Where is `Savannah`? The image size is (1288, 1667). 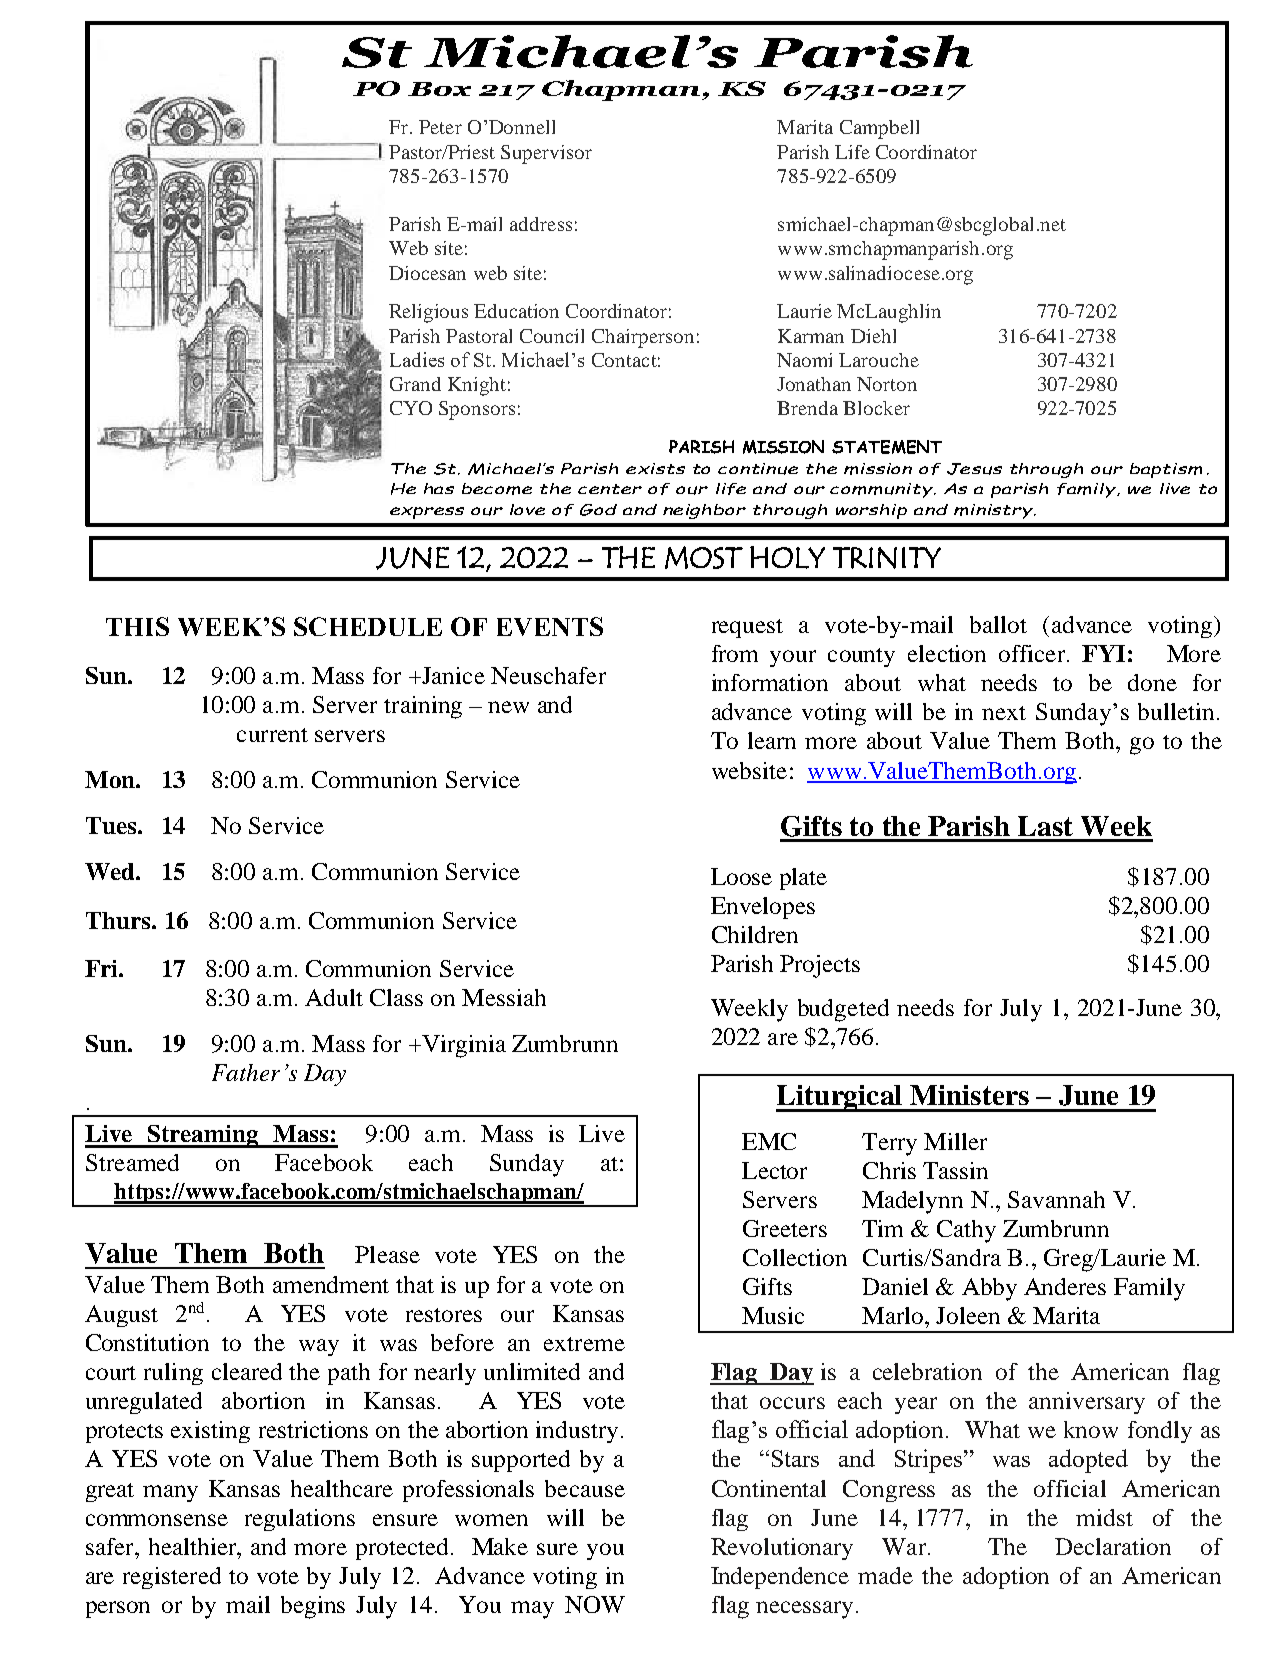 Savannah is located at coordinates (1056, 1199).
